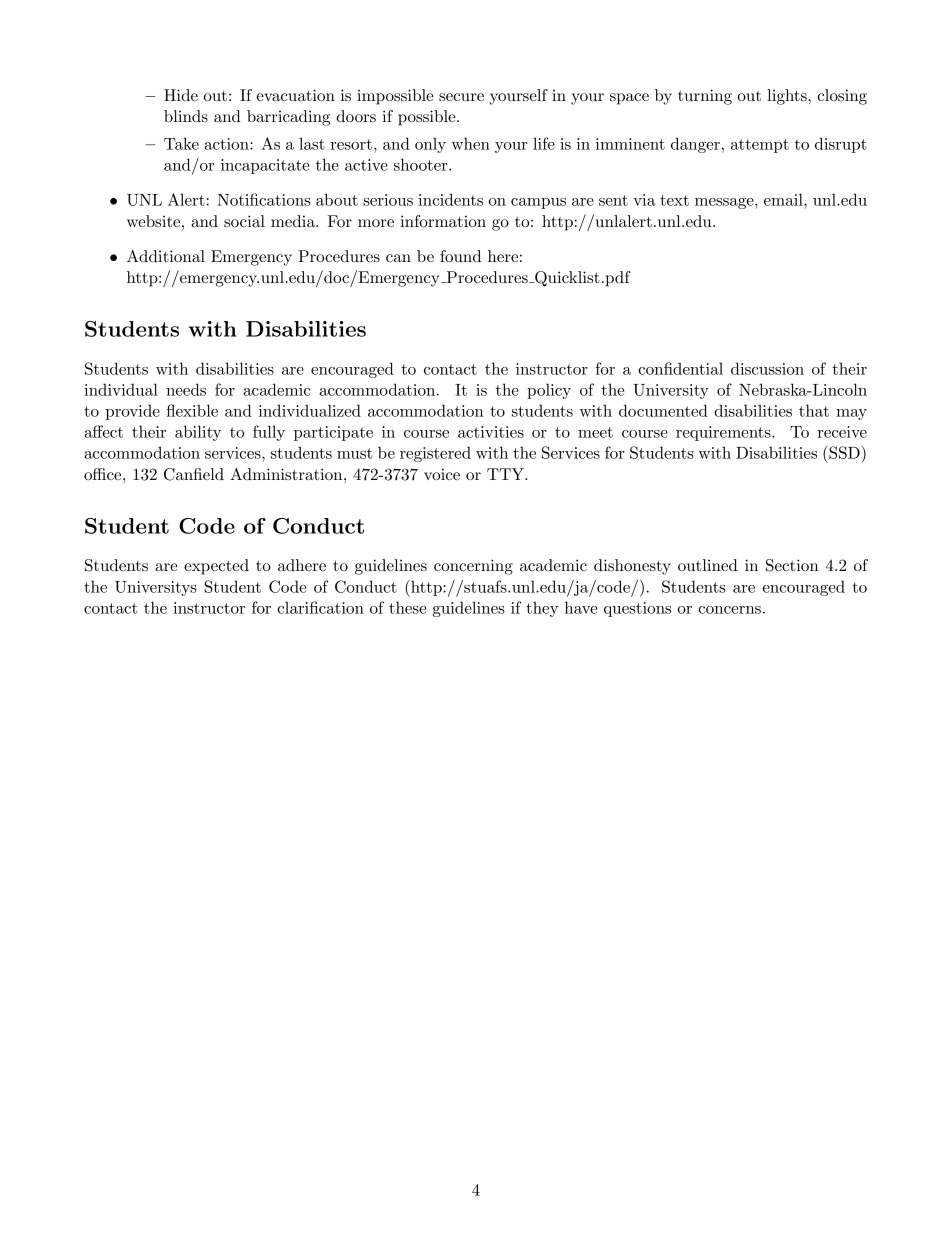 This page has height=1233, width=952. Describe the element at coordinates (216, 567) in the page. I see `expected` at that location.
